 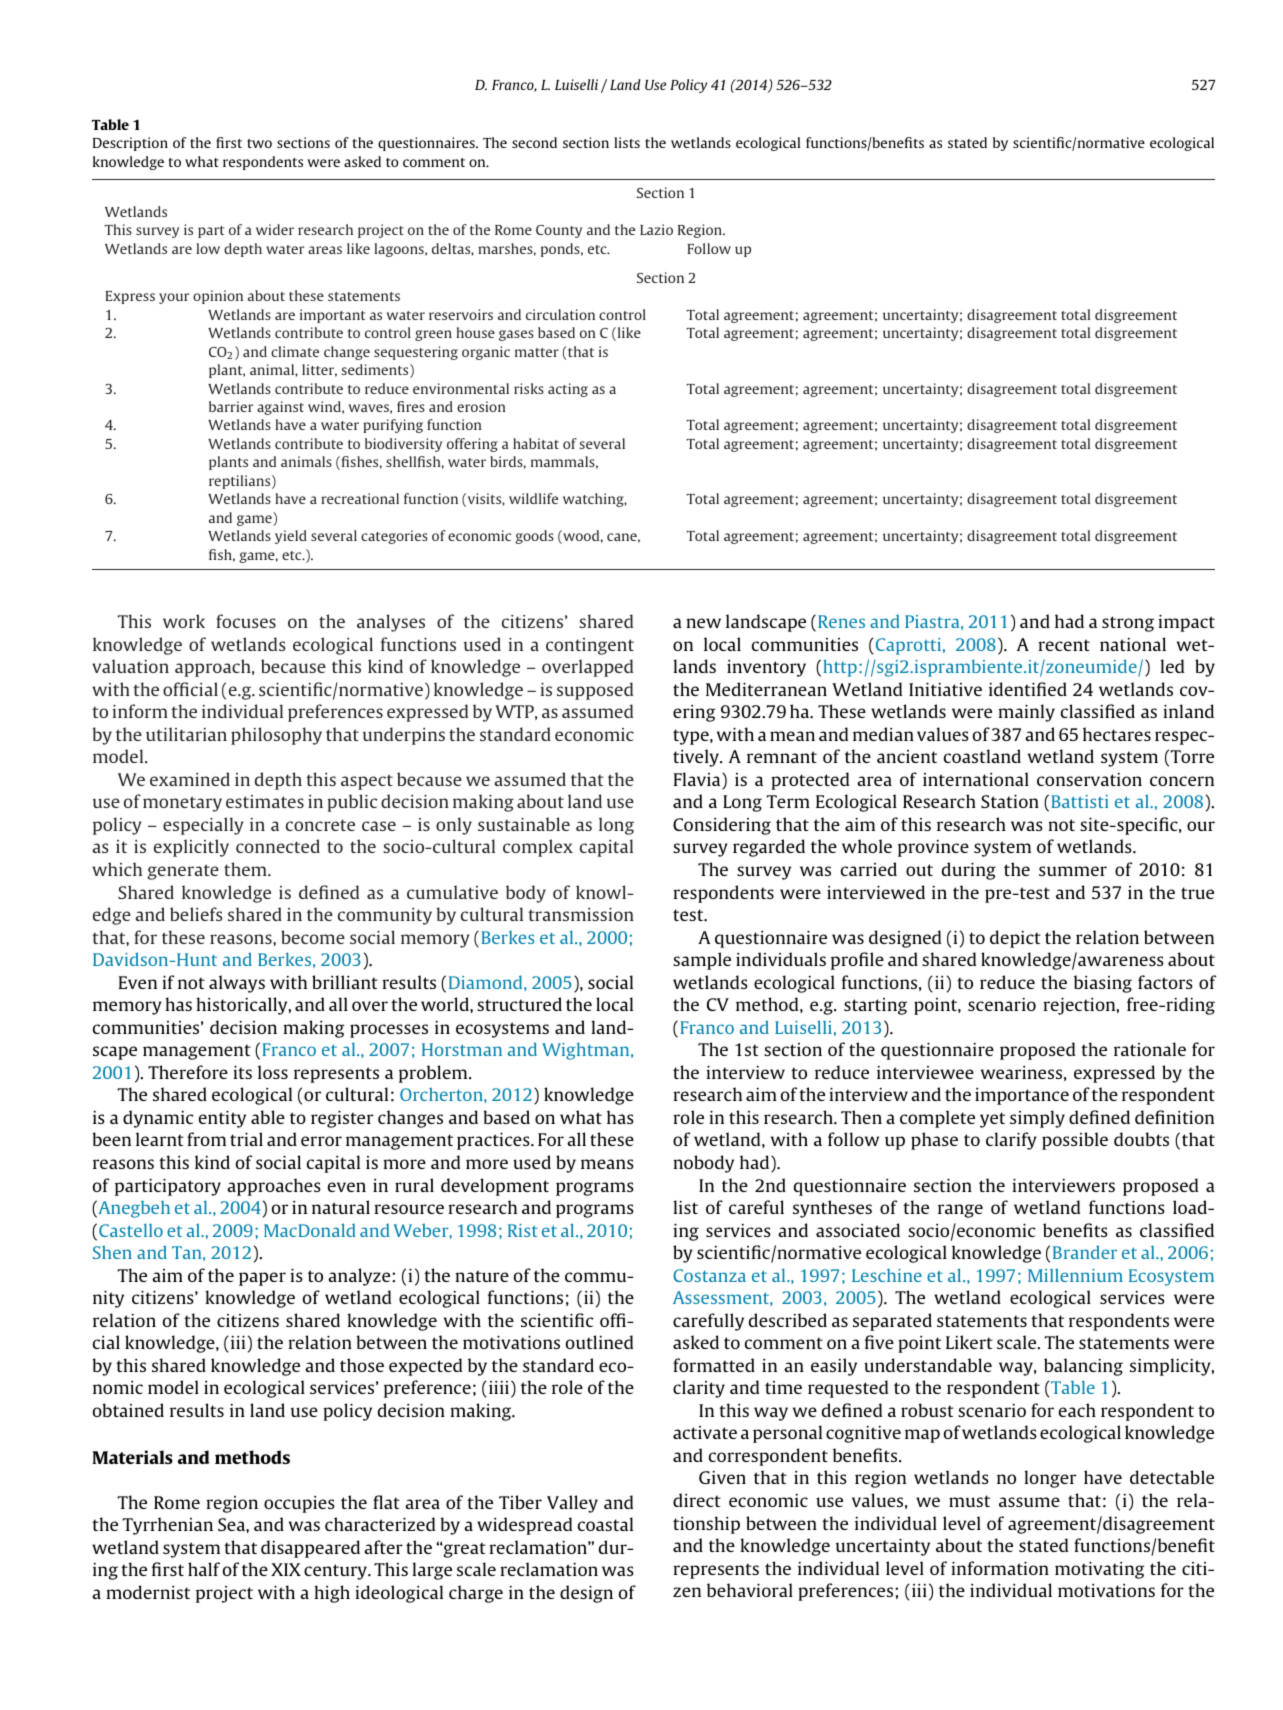 I want to click on half, so click(x=204, y=1569).
